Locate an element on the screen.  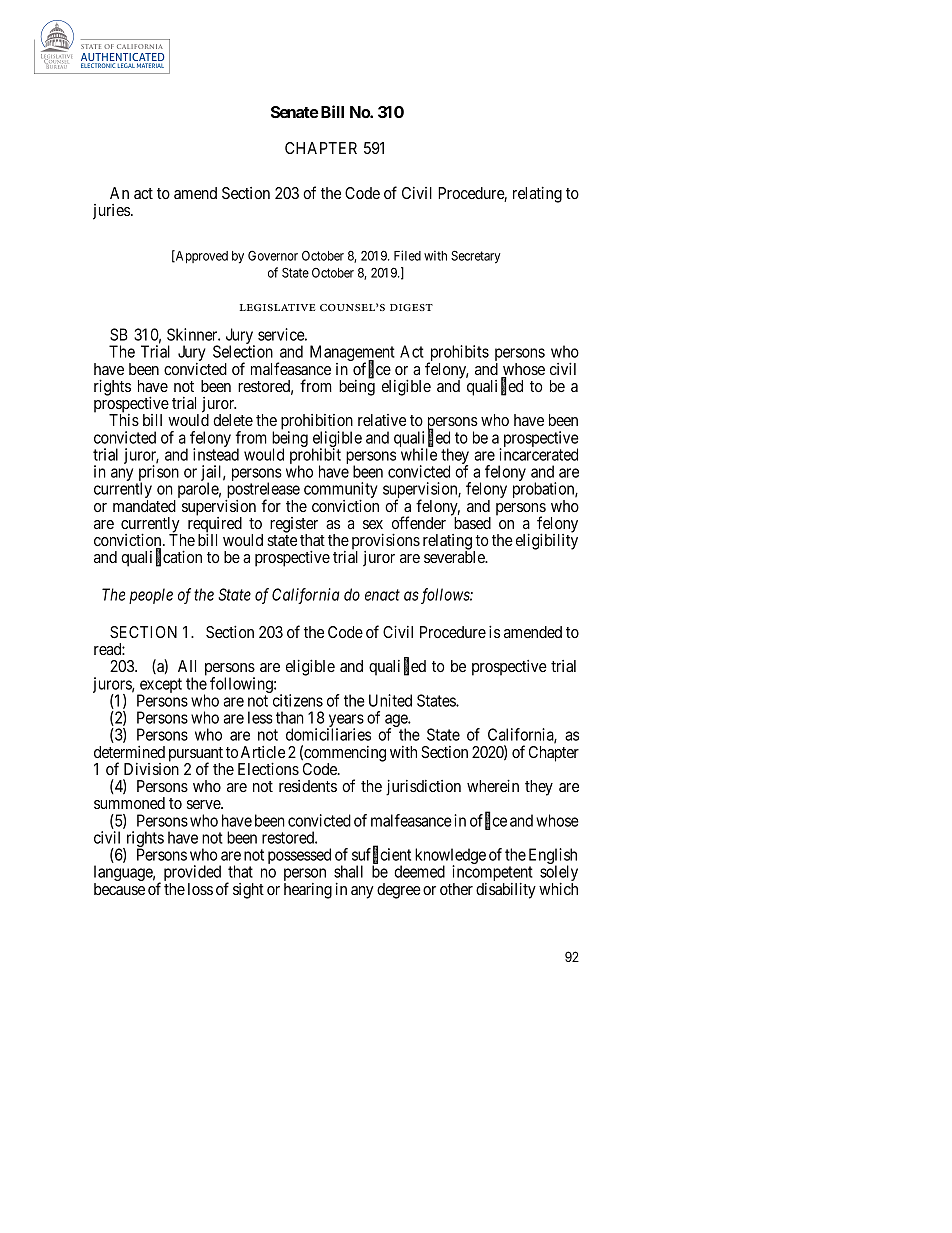
based is located at coordinates (472, 523).
